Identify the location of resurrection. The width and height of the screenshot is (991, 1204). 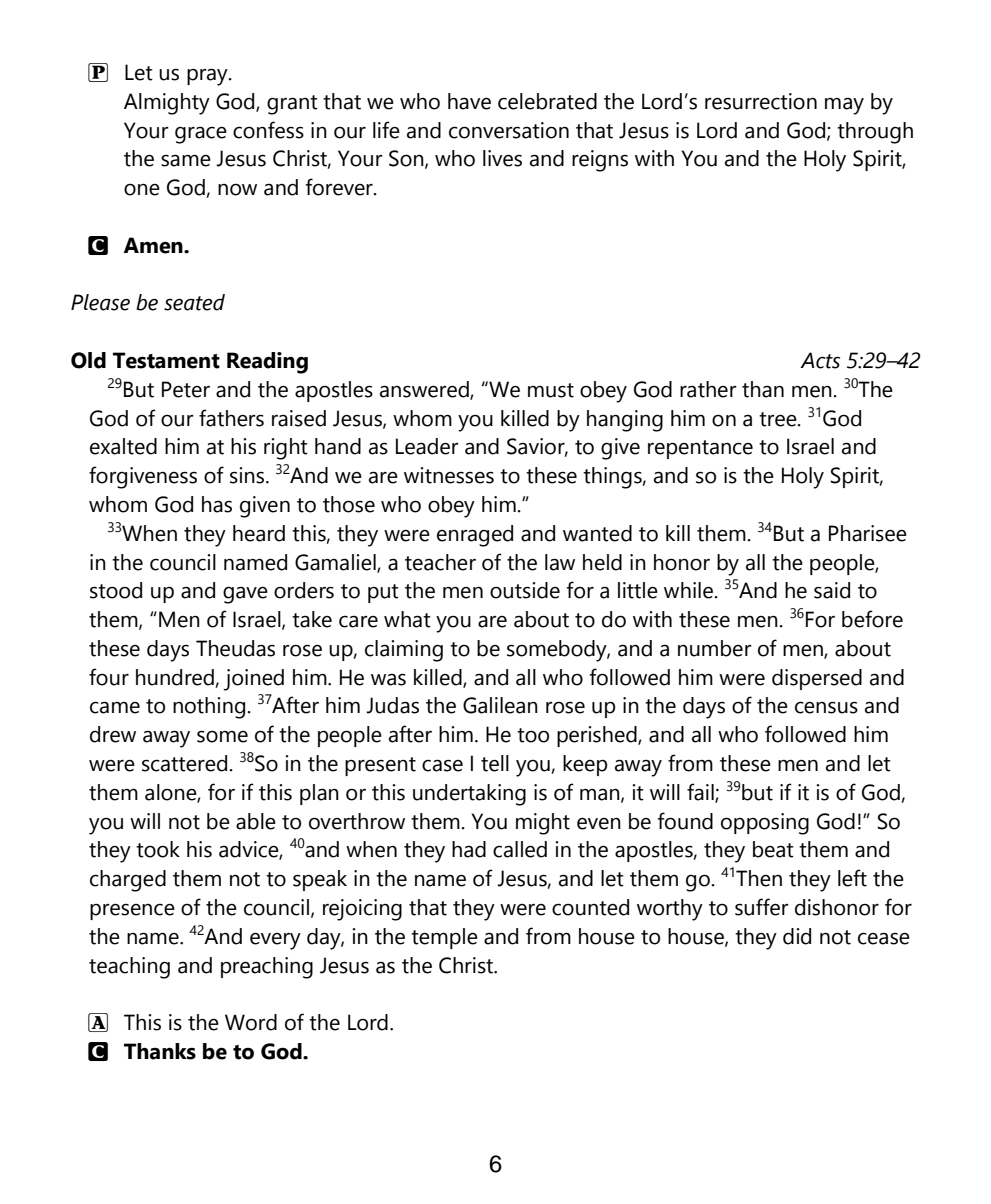
(761, 101).
